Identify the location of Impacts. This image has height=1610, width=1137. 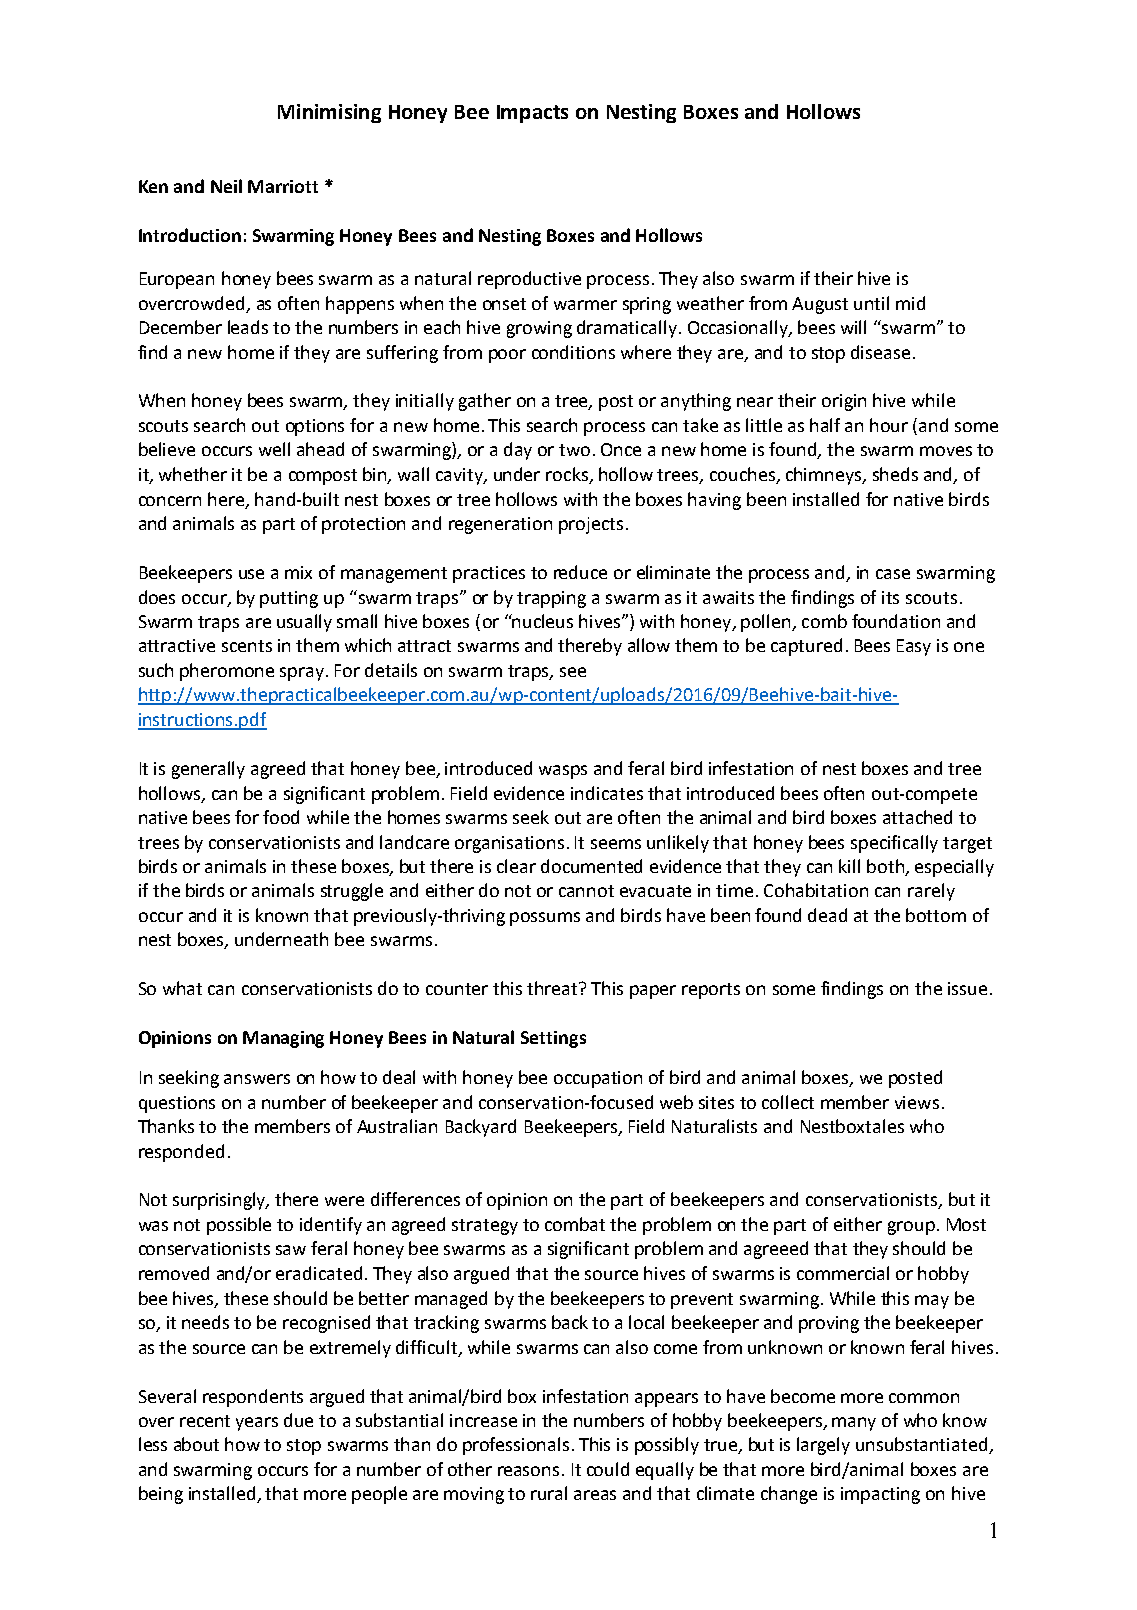
(532, 114).
